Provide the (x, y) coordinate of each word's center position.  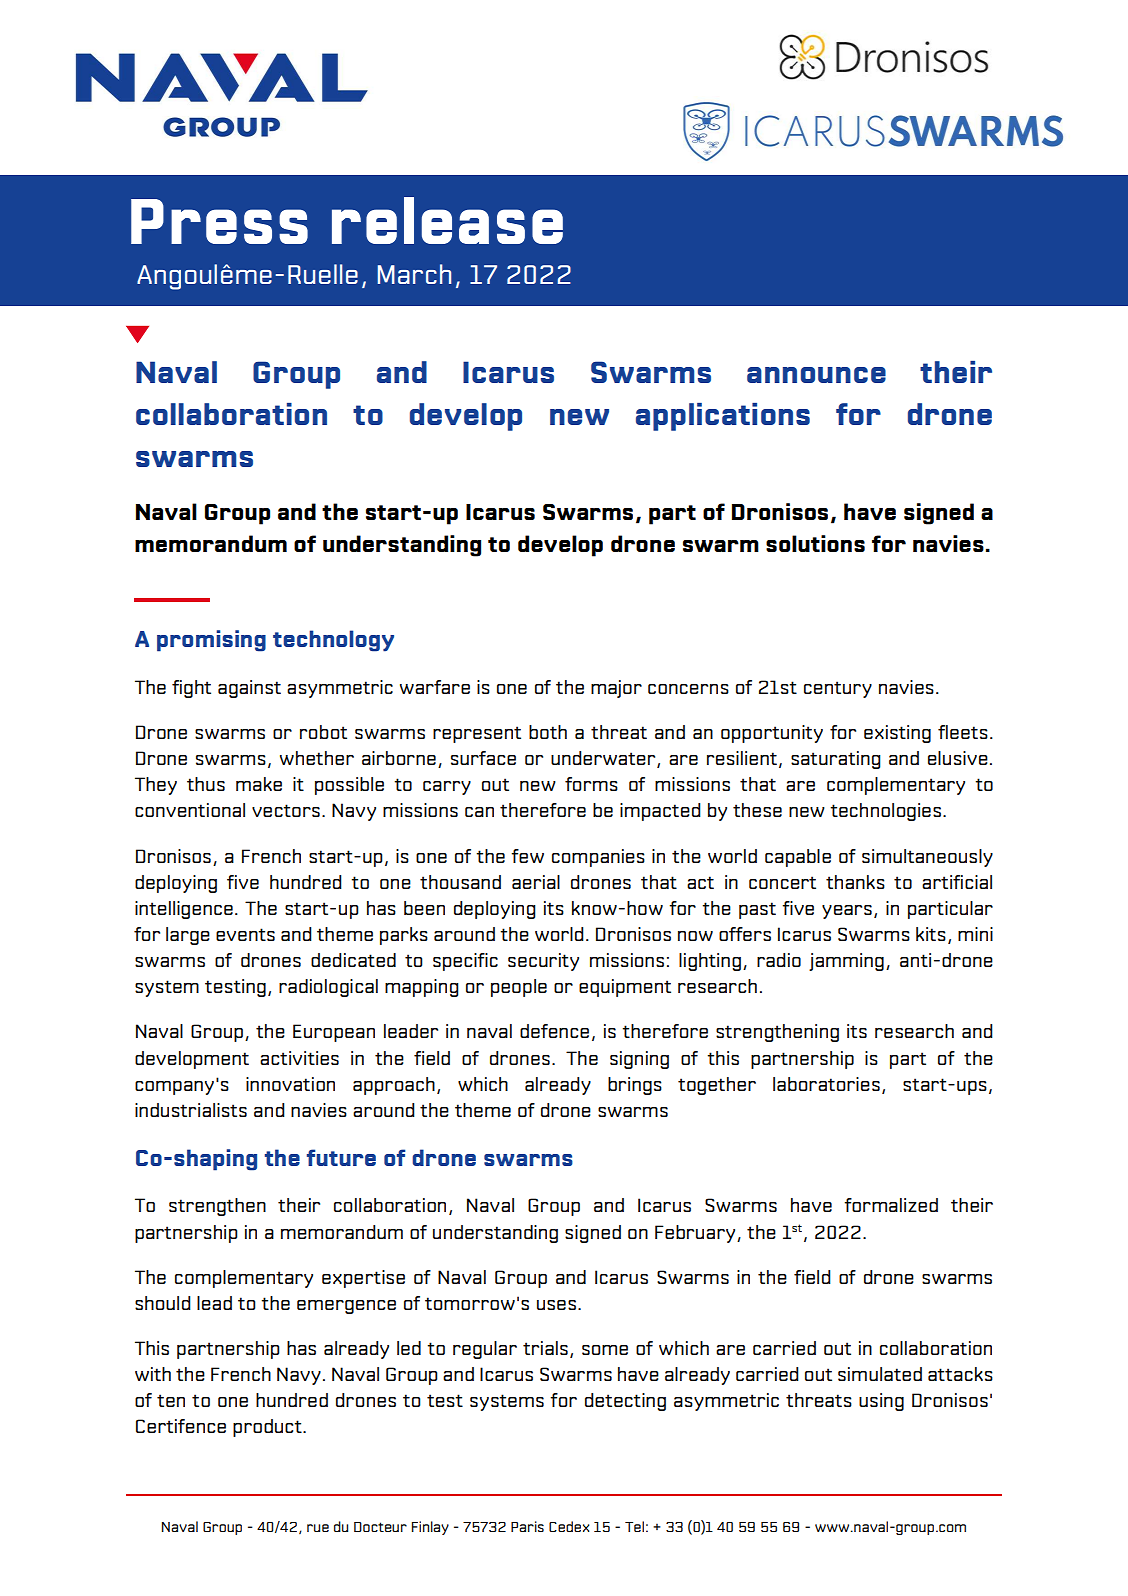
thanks (855, 882)
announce (816, 375)
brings (635, 1086)
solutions (815, 543)
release (447, 220)
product (268, 1428)
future (341, 1157)
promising (211, 641)
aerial (536, 882)
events (245, 934)
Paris (527, 1526)
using (881, 1402)
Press (219, 221)
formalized (891, 1205)
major (616, 689)
